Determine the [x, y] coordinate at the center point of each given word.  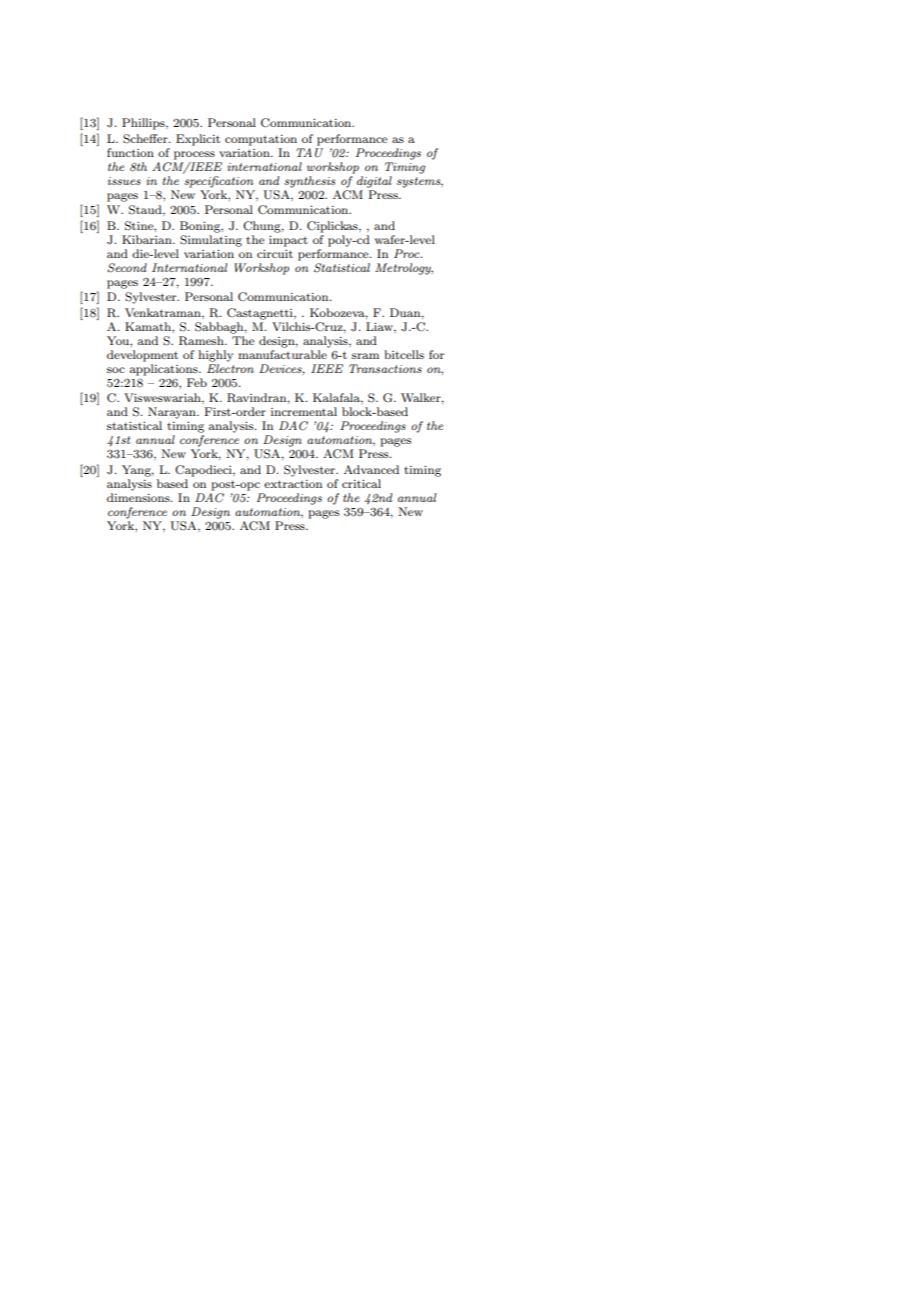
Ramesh [202, 341]
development [142, 356]
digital [374, 182]
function [130, 152]
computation [261, 140]
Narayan [173, 413]
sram [365, 356]
